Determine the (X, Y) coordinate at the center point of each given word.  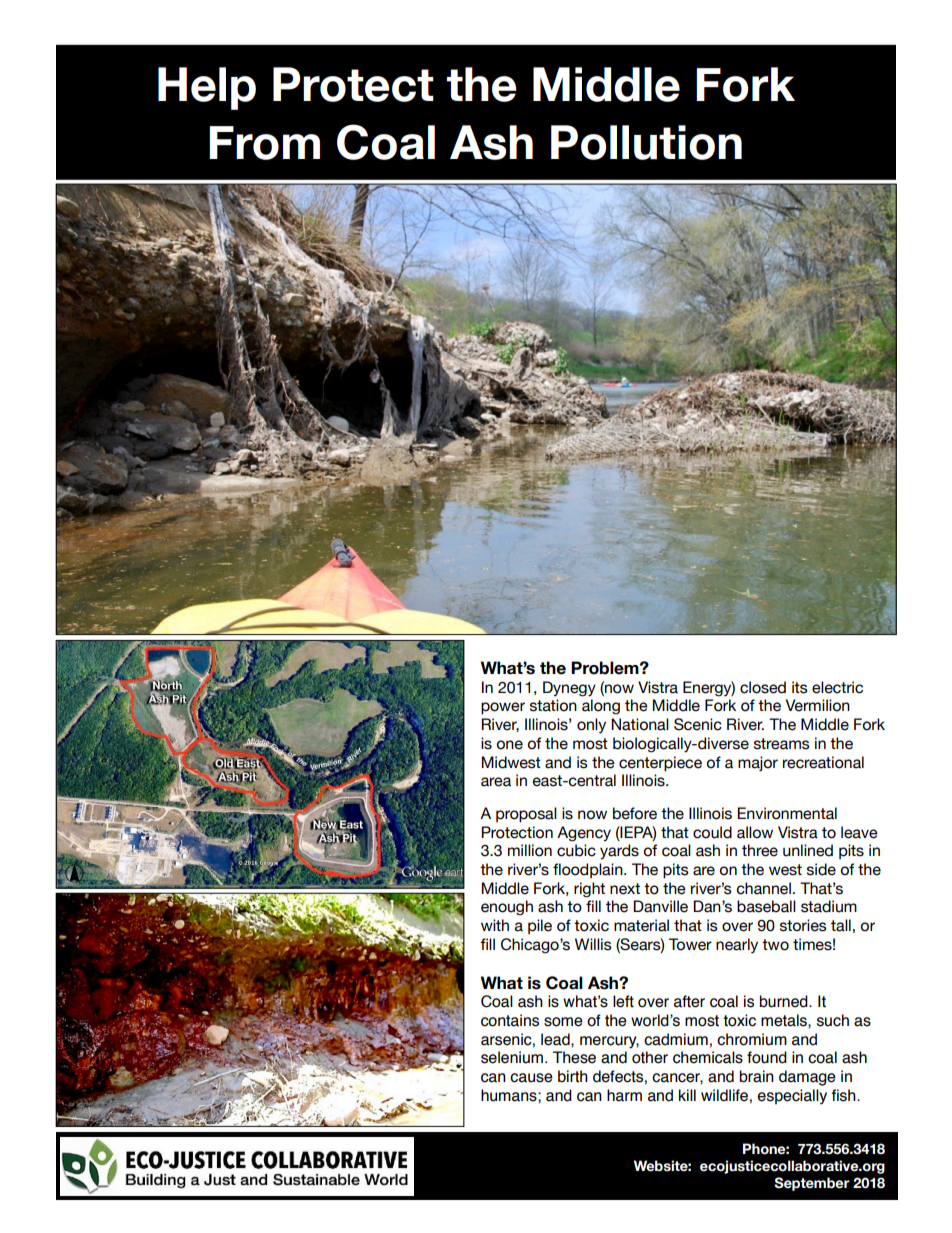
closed (763, 687)
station (553, 705)
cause (531, 1078)
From (264, 143)
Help (207, 88)
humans (510, 1095)
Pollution (646, 142)
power (503, 708)
